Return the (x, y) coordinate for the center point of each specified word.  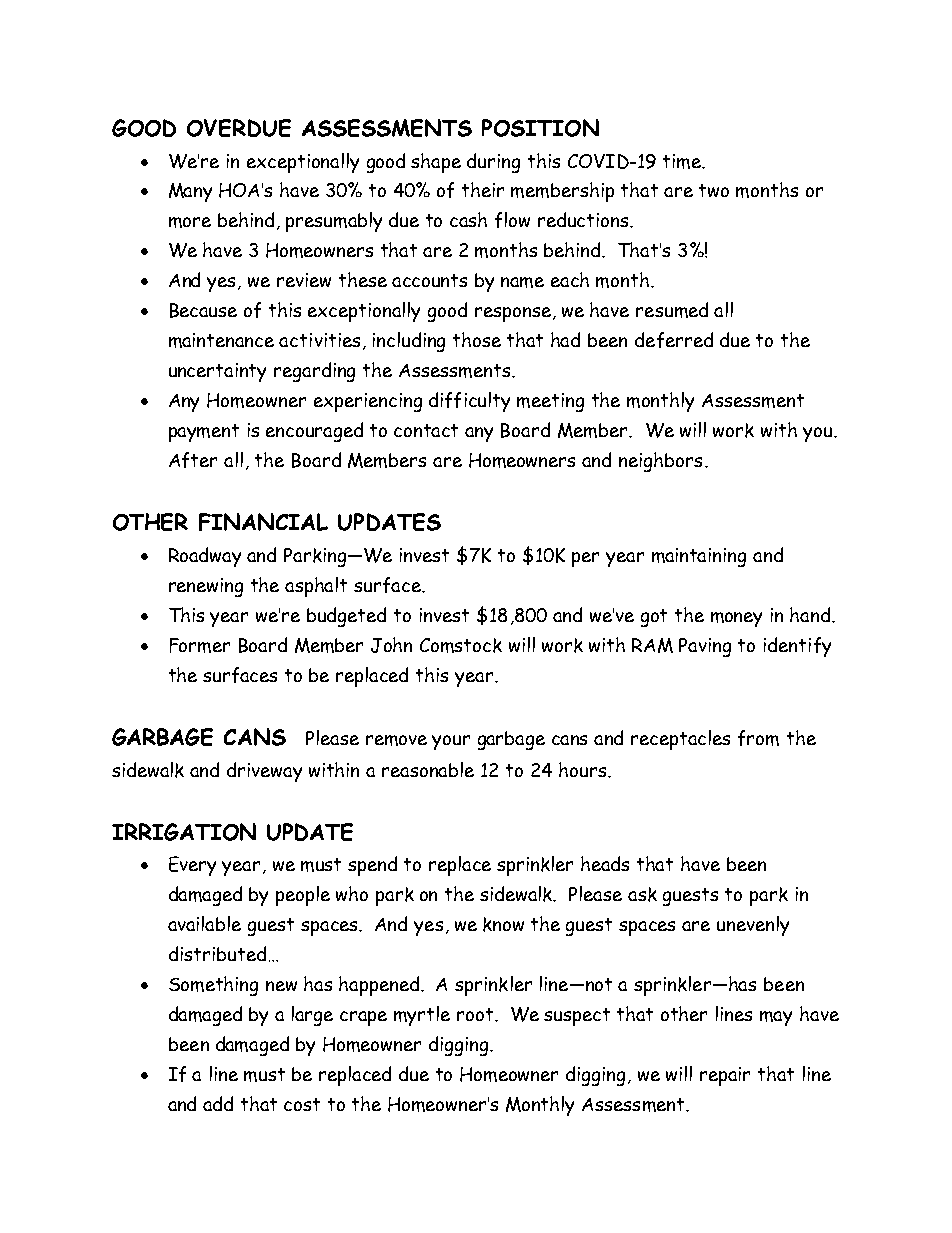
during (493, 163)
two (714, 190)
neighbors (660, 462)
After (193, 460)
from (758, 738)
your (451, 742)
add (218, 1103)
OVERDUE (239, 128)
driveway (264, 772)
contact (426, 430)
